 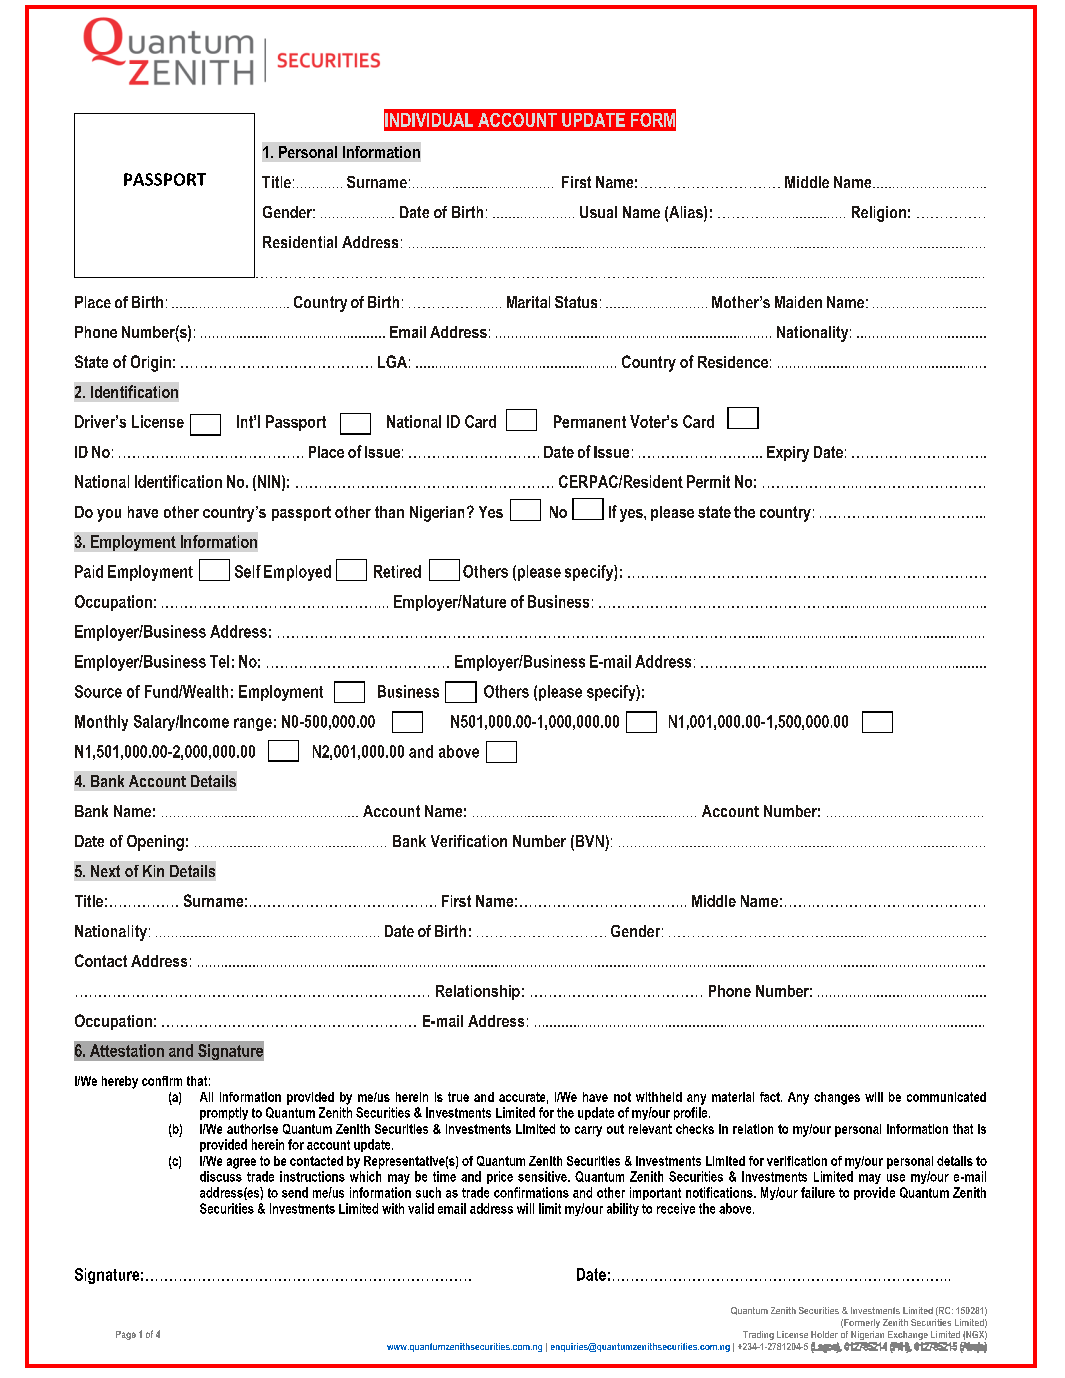 I want to click on valid, so click(x=421, y=1208).
